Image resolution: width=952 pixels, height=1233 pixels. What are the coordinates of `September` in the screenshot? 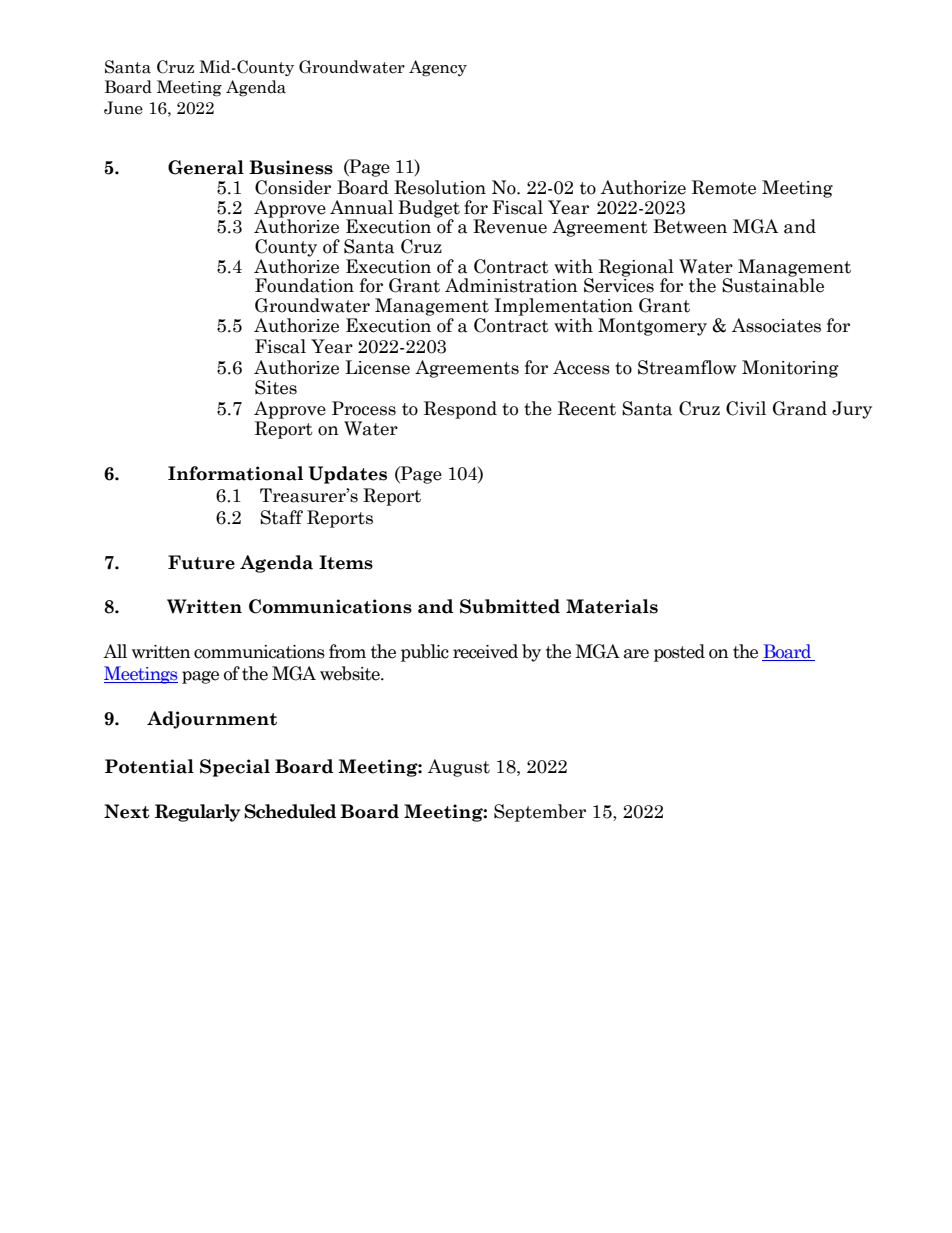 It's located at (540, 813).
